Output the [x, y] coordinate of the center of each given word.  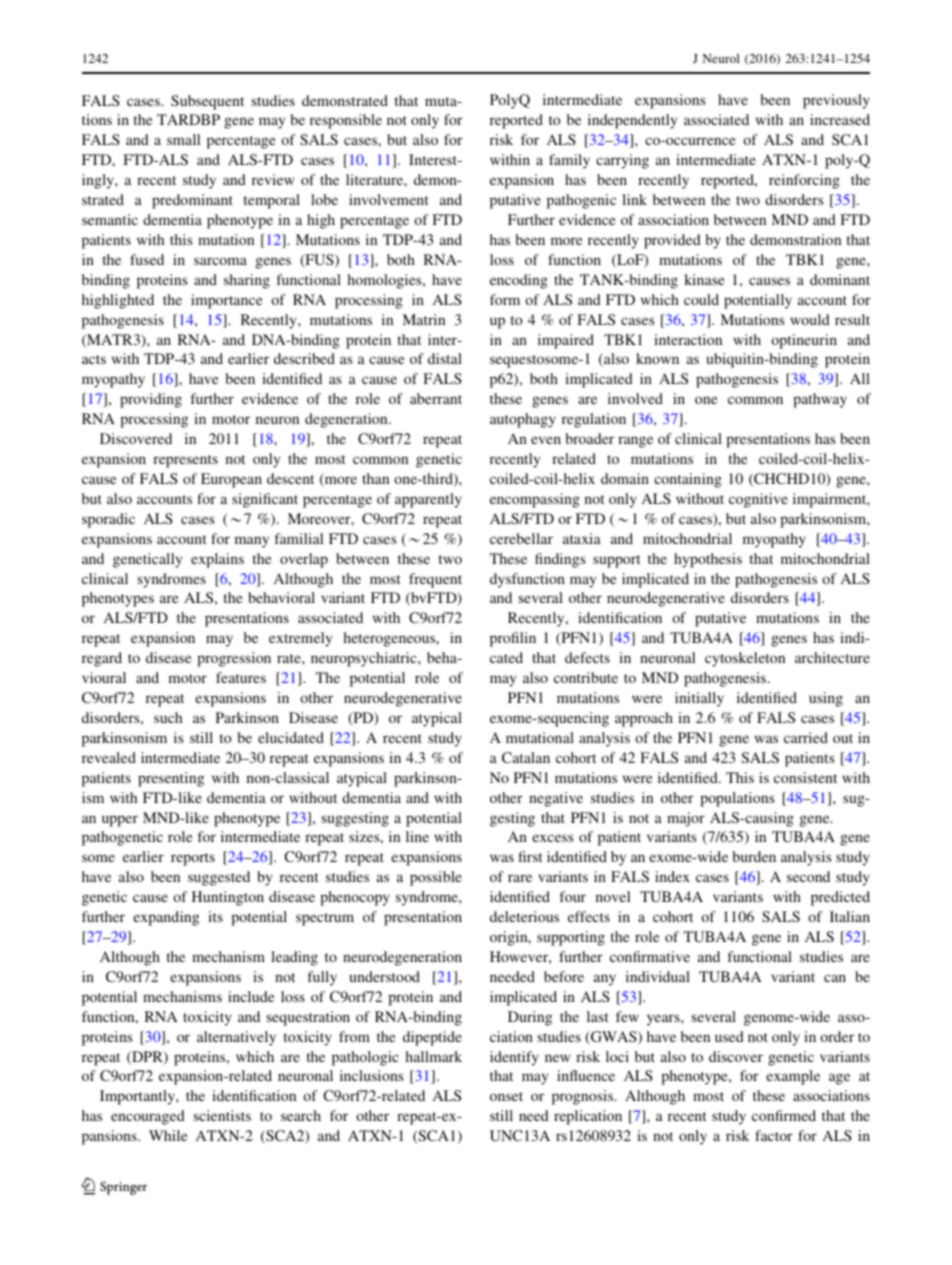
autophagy [523, 420]
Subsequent [207, 102]
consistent [805, 777]
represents [185, 461]
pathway [820, 400]
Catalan [526, 757]
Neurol [721, 58]
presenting [171, 779]
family [569, 161]
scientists [222, 1115]
